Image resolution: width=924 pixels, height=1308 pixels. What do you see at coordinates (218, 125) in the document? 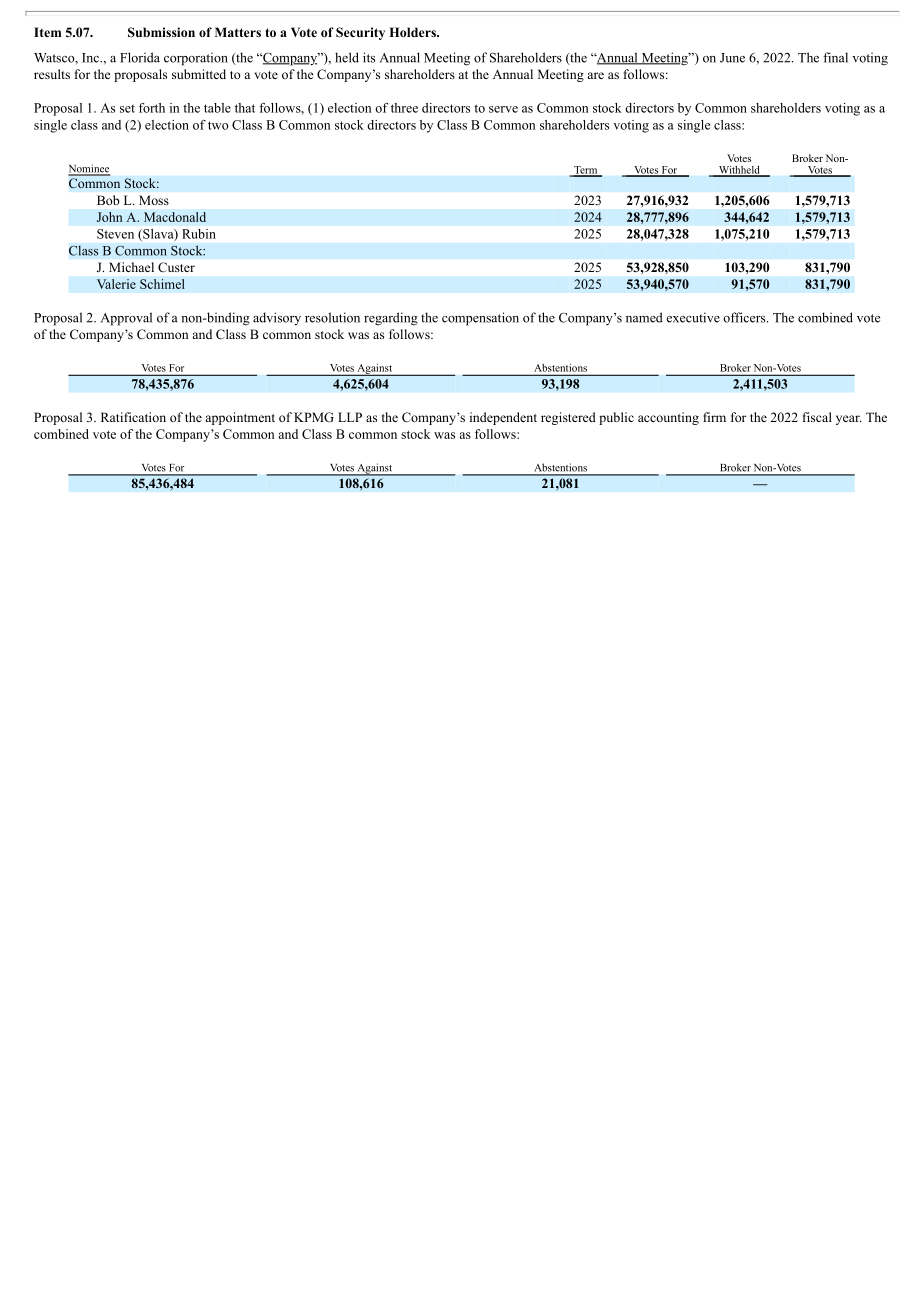
I see `two` at bounding box center [218, 125].
